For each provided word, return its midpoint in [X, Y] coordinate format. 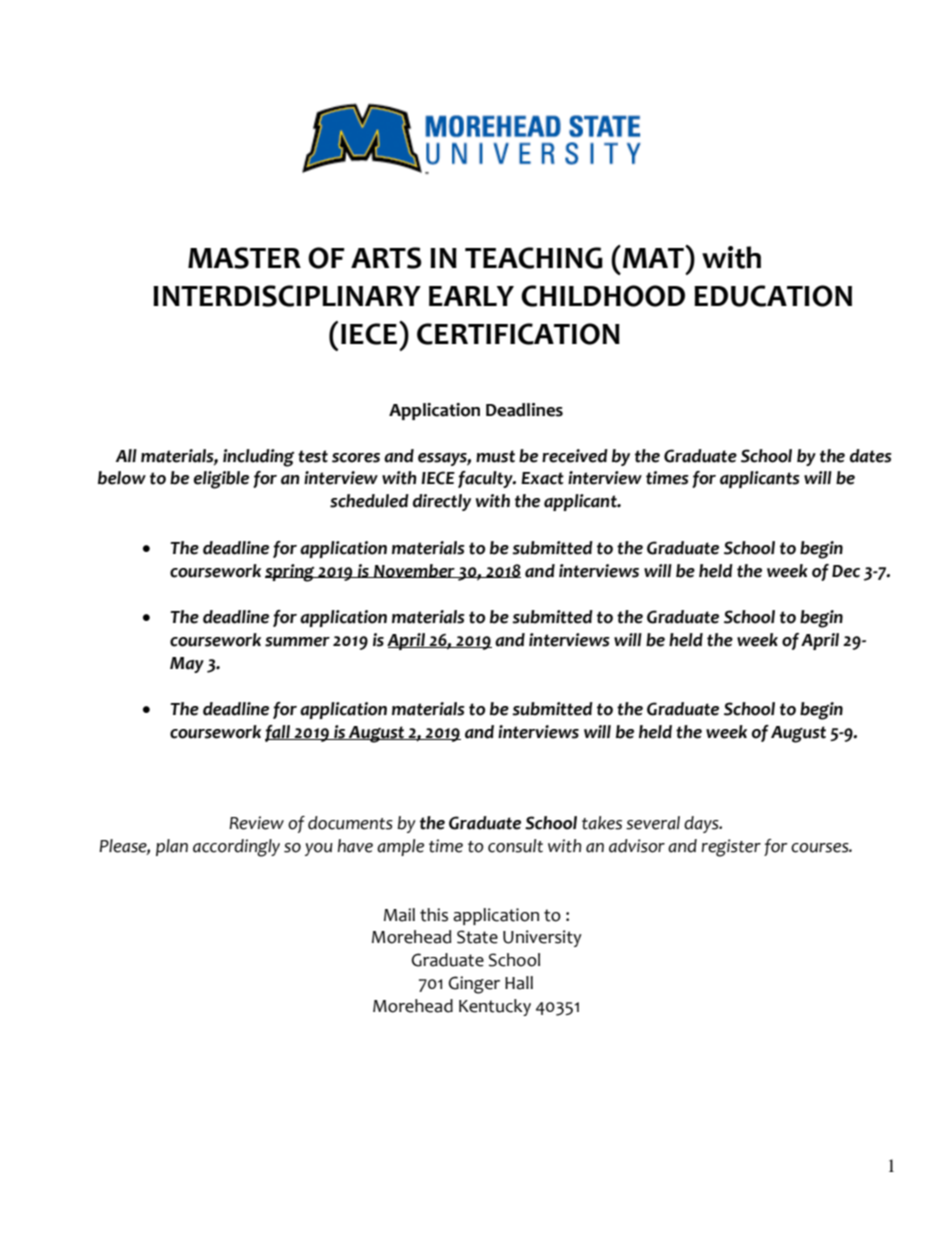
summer [297, 642]
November [414, 571]
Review [256, 823]
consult [515, 846]
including [258, 458]
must [495, 456]
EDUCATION [773, 296]
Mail [399, 915]
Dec [846, 571]
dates [871, 456]
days [702, 824]
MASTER [244, 258]
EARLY [471, 296]
